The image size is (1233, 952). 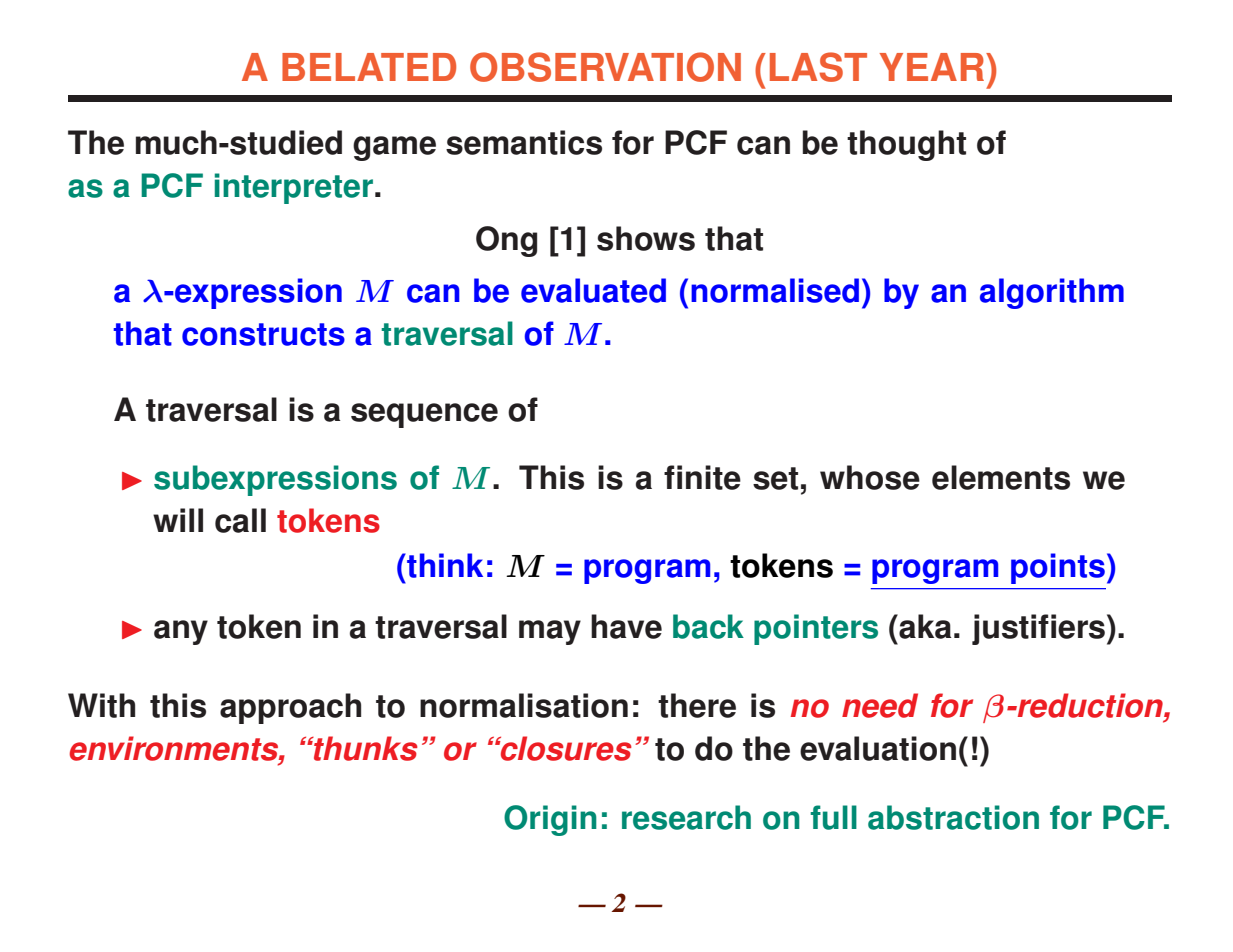 What do you see at coordinates (605, 67) in the screenshot?
I see `OBSERVATION` at bounding box center [605, 67].
